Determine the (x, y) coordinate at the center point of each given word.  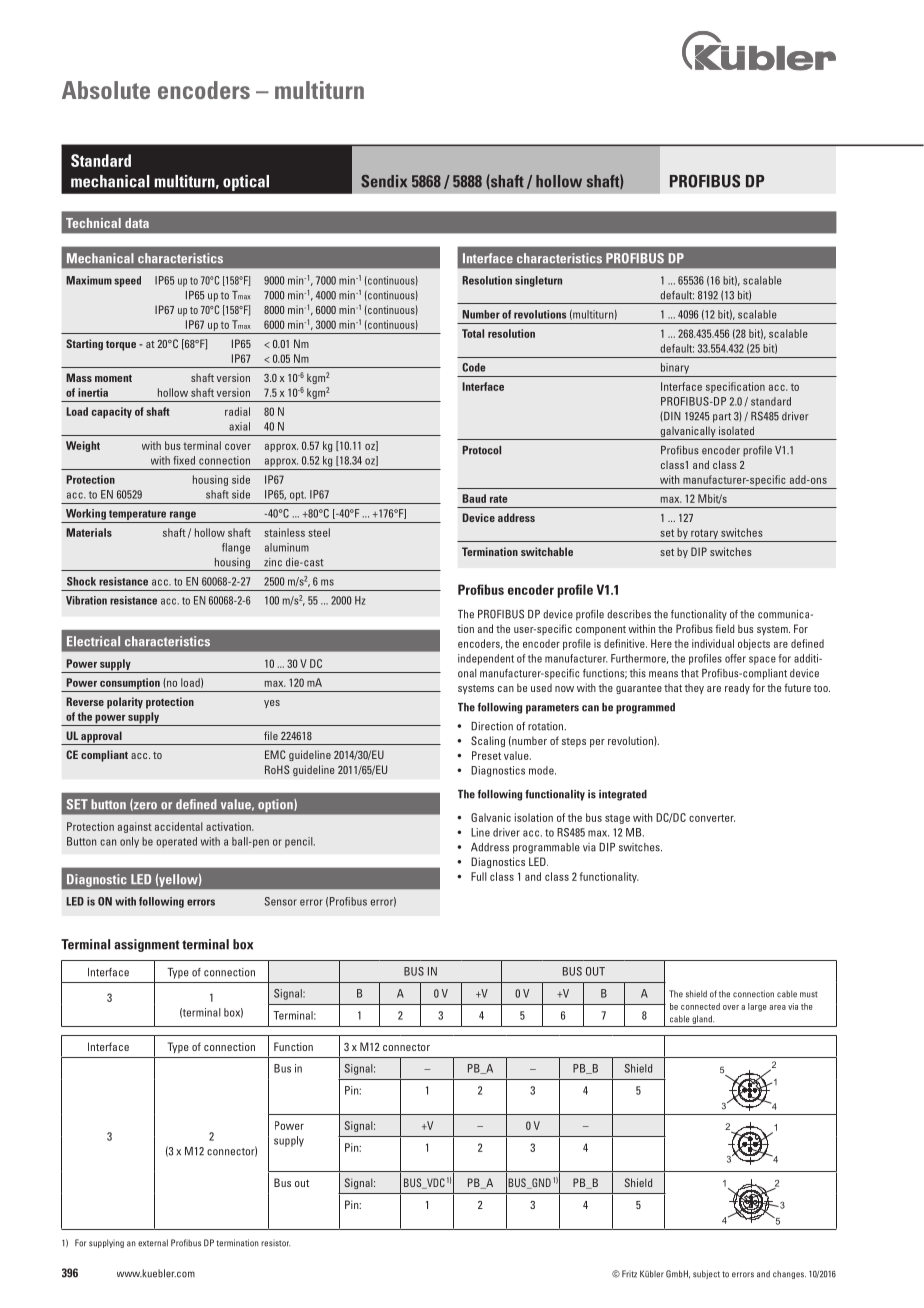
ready (737, 688)
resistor (275, 1243)
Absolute (106, 90)
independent (486, 659)
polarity (125, 703)
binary (675, 368)
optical (246, 183)
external (153, 1243)
